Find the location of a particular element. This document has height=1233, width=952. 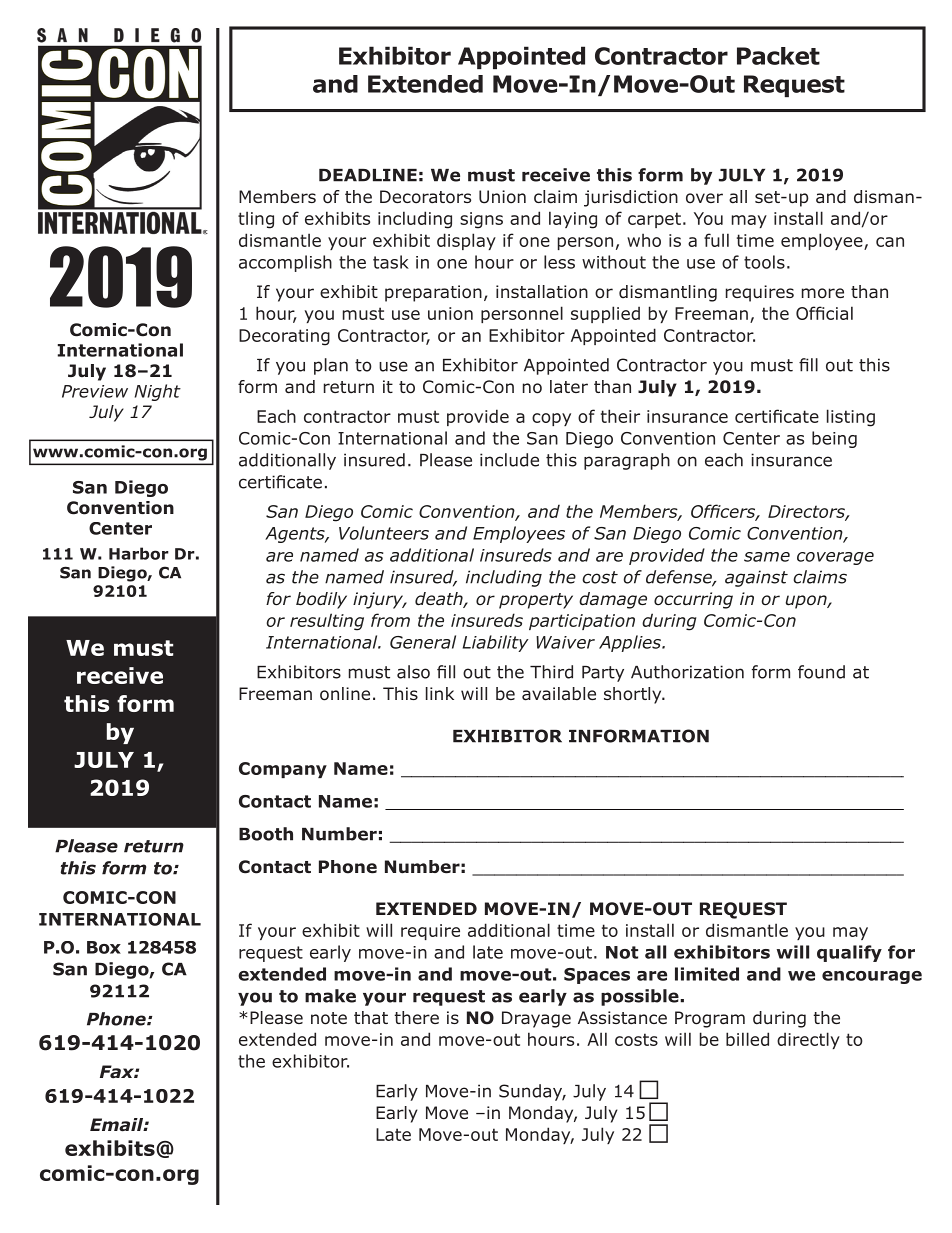

Box is located at coordinates (104, 947).
